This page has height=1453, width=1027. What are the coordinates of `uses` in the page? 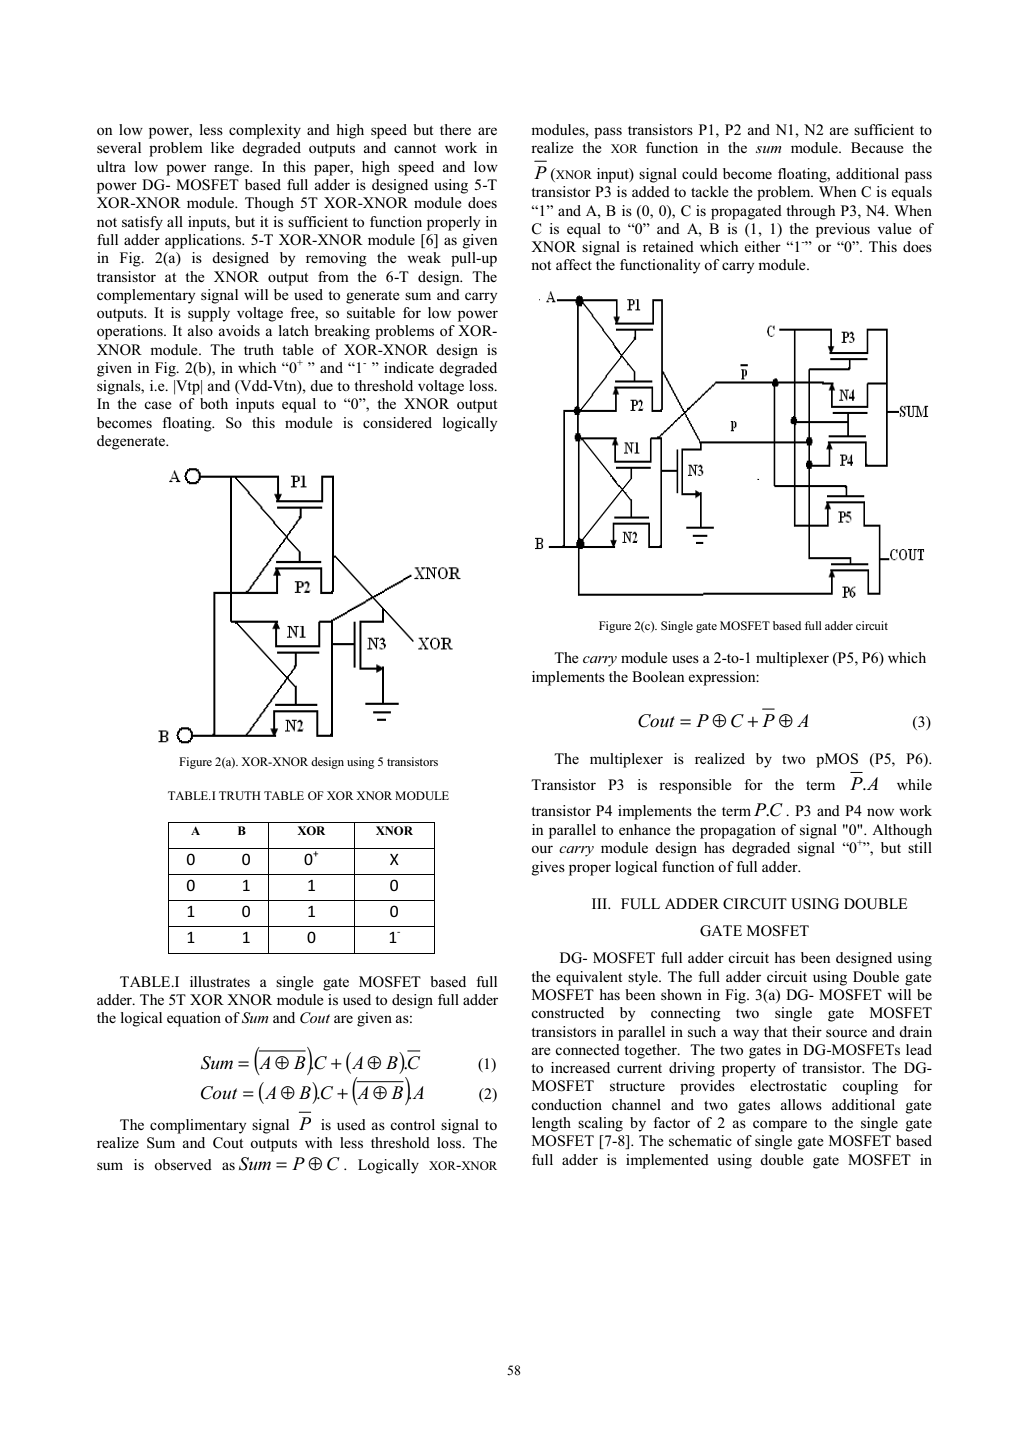 It's located at (685, 659).
